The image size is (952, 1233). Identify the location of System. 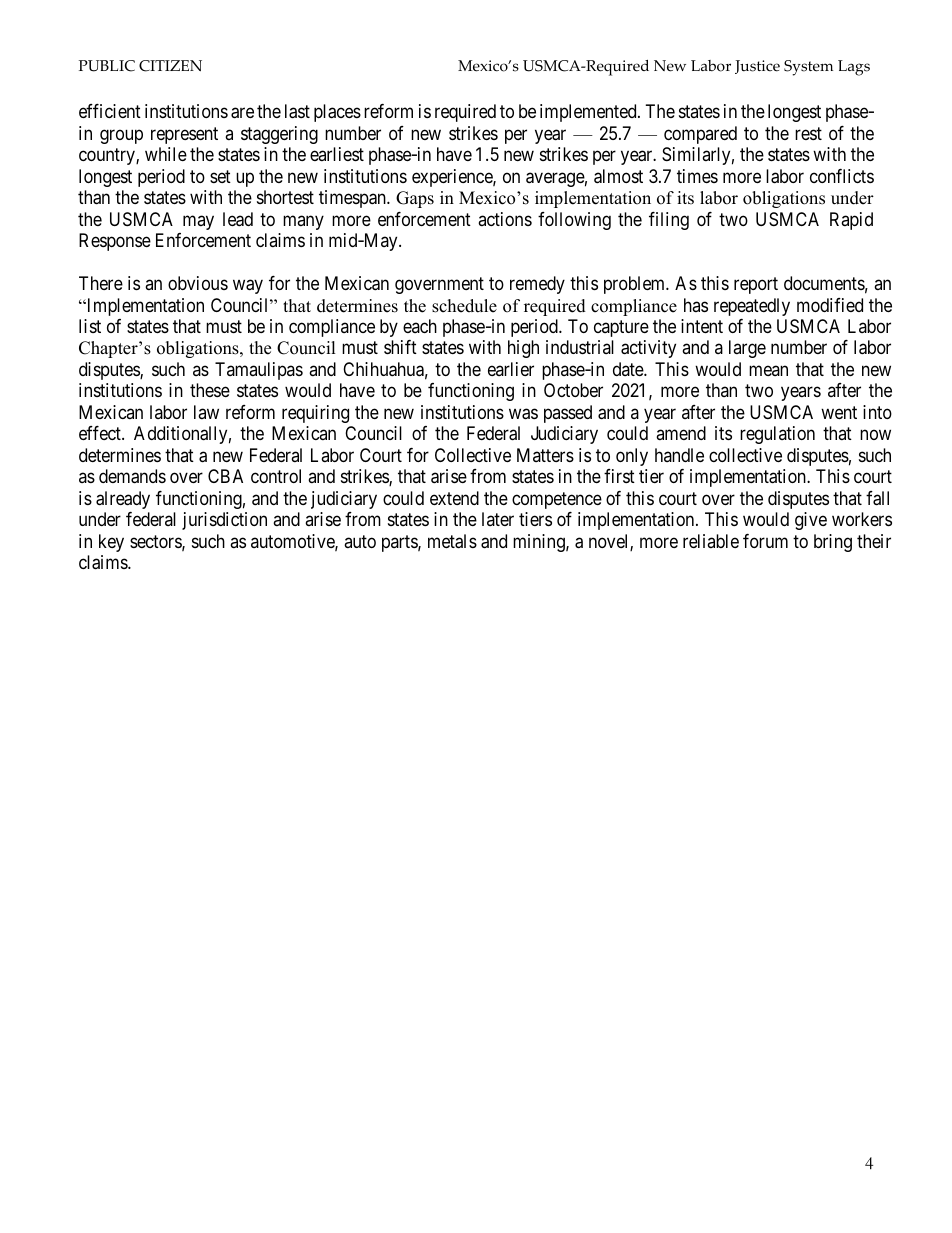
(808, 68).
